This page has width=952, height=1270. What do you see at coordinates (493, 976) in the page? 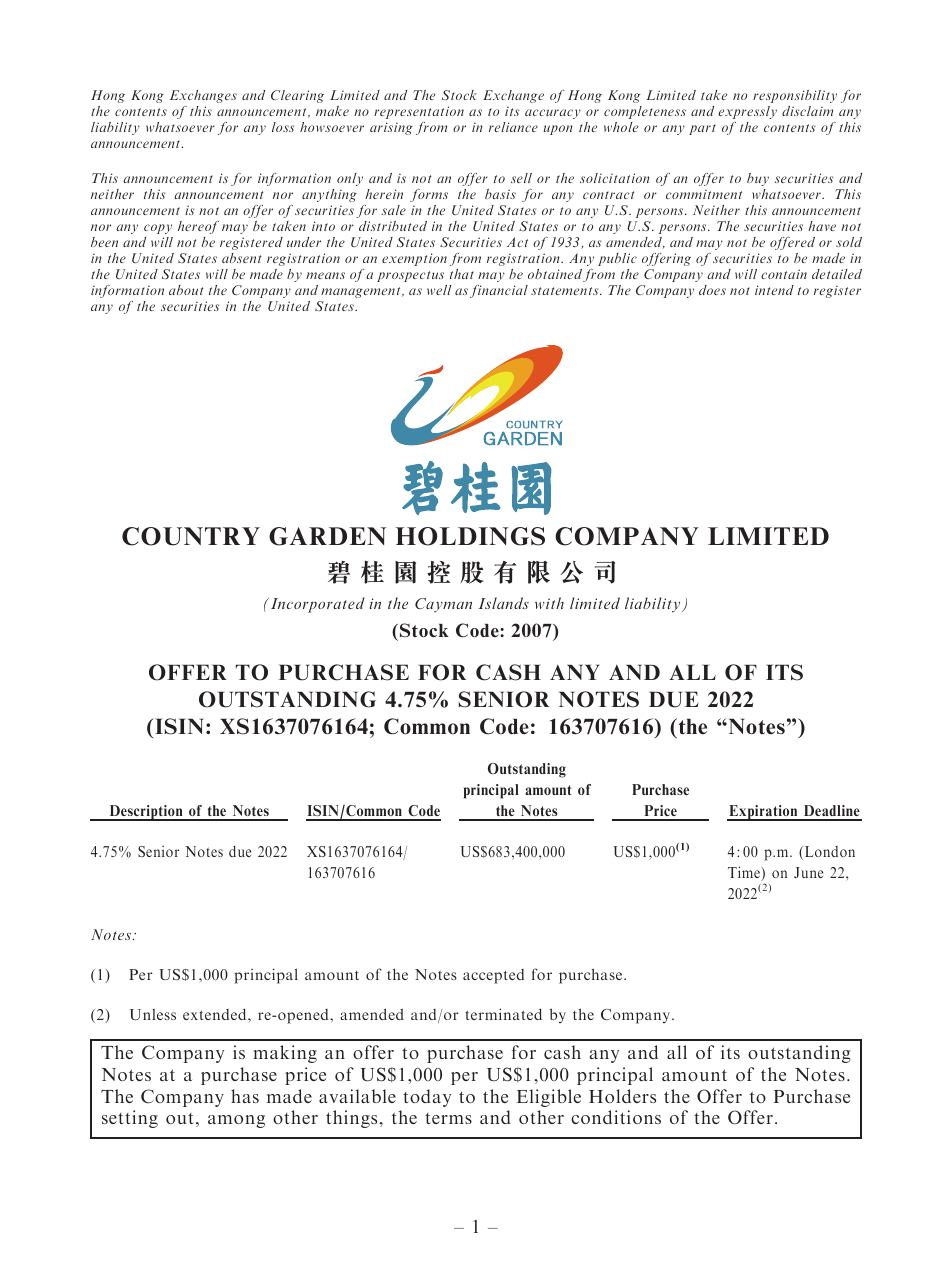
I see `accepted` at bounding box center [493, 976].
